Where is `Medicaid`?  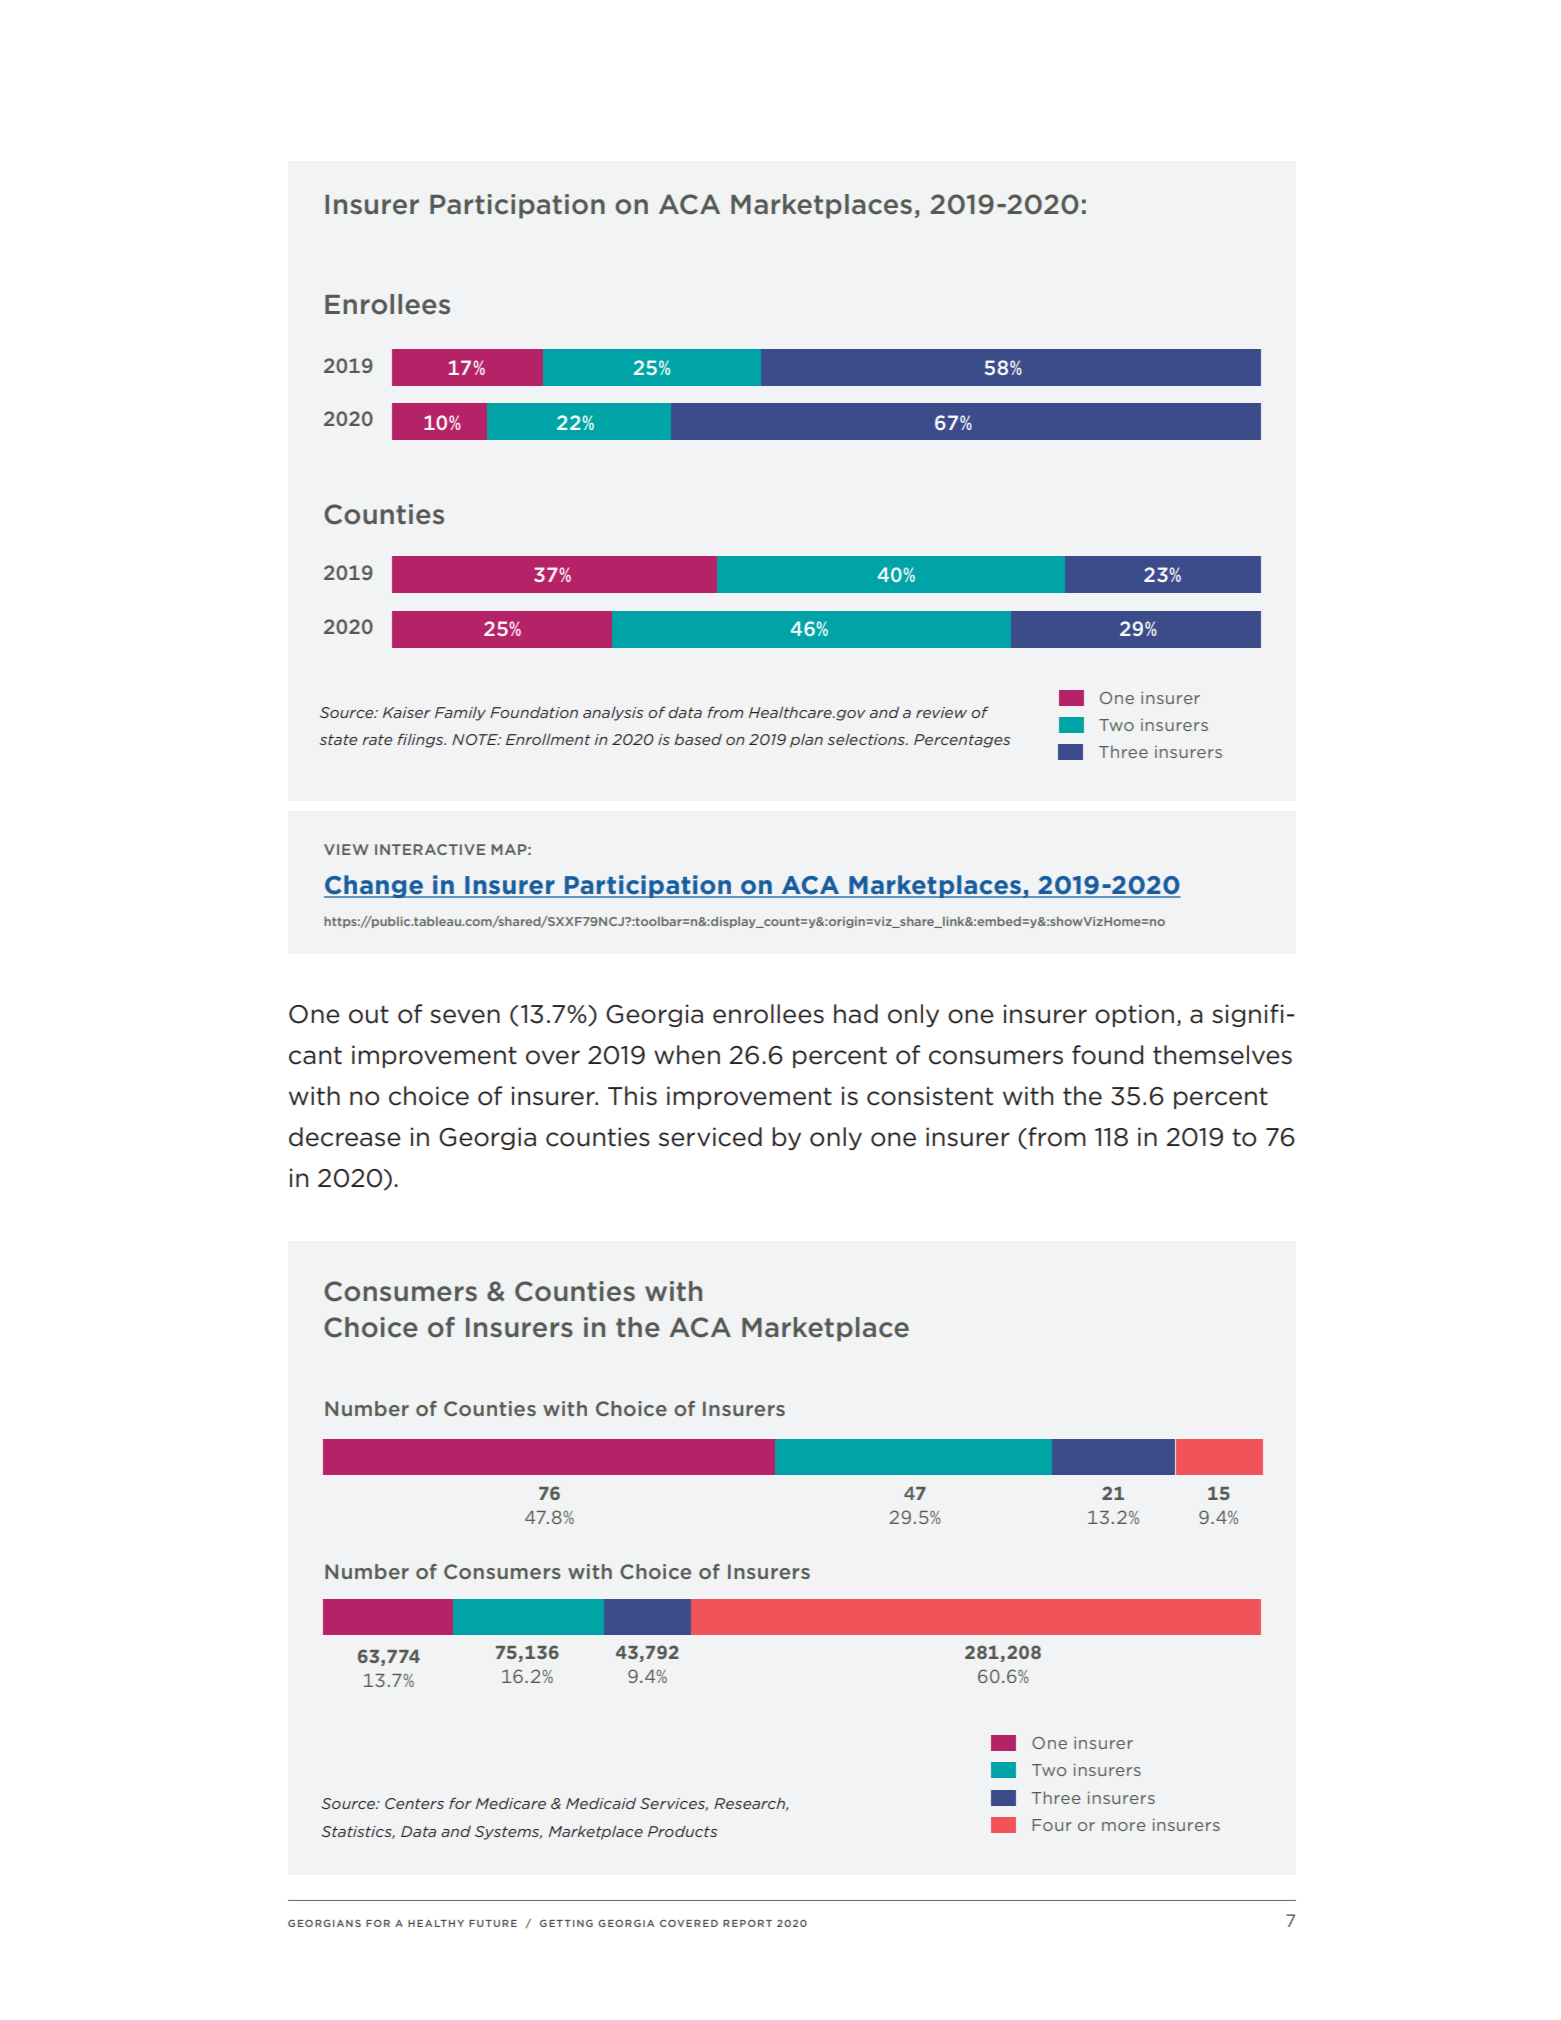 Medicaid is located at coordinates (601, 1803).
